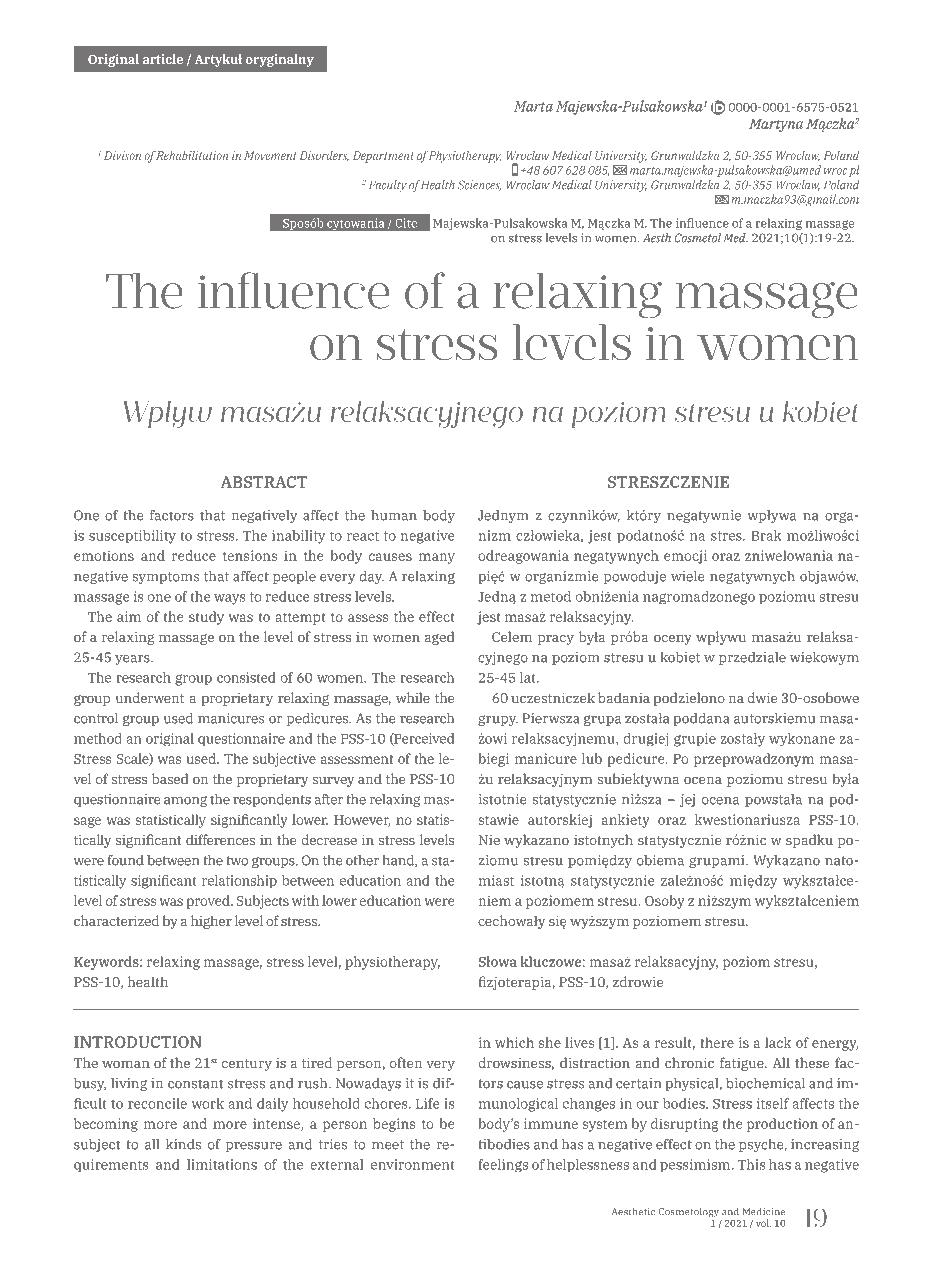 Image resolution: width=942 pixels, height=1288 pixels. Describe the element at coordinates (479, 185) in the page. I see `Sciences` at that location.
